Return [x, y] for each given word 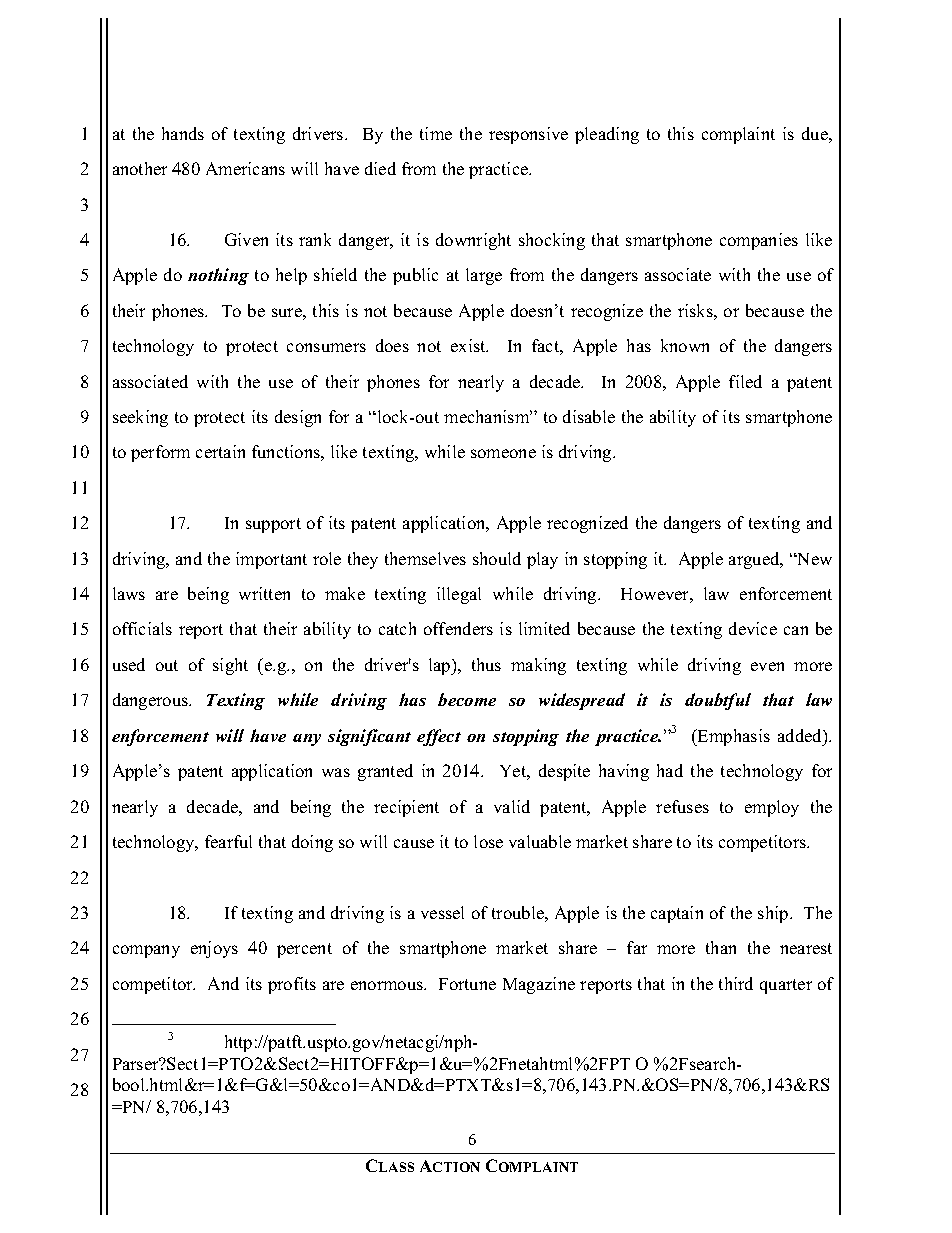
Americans [245, 168]
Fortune [467, 984]
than [721, 947]
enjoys [214, 949]
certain [220, 451]
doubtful [718, 701]
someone [503, 453]
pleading [607, 135]
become [467, 699]
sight [230, 666]
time [436, 133]
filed [745, 381]
